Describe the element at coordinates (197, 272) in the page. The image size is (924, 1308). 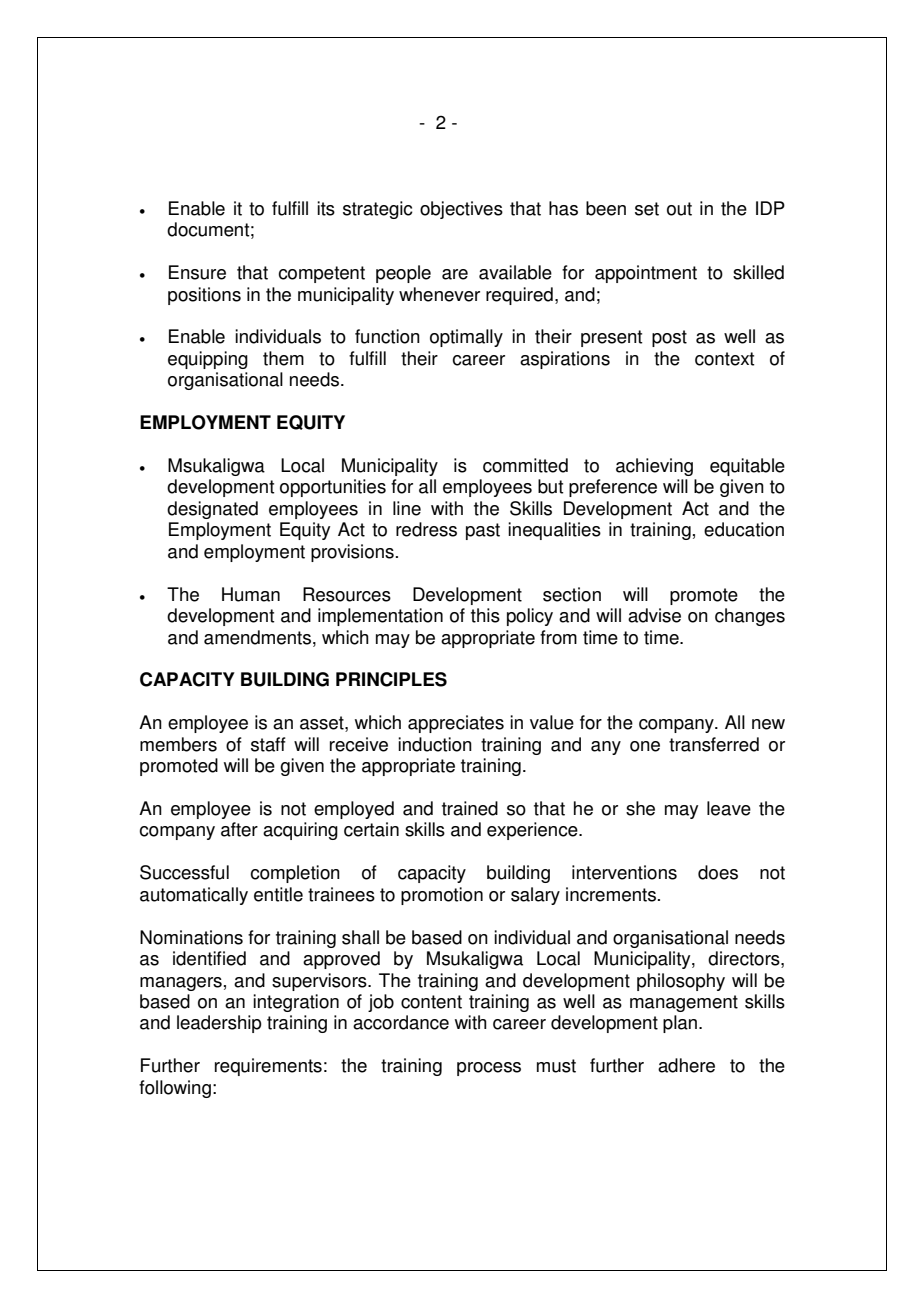
I see `Ensure` at that location.
